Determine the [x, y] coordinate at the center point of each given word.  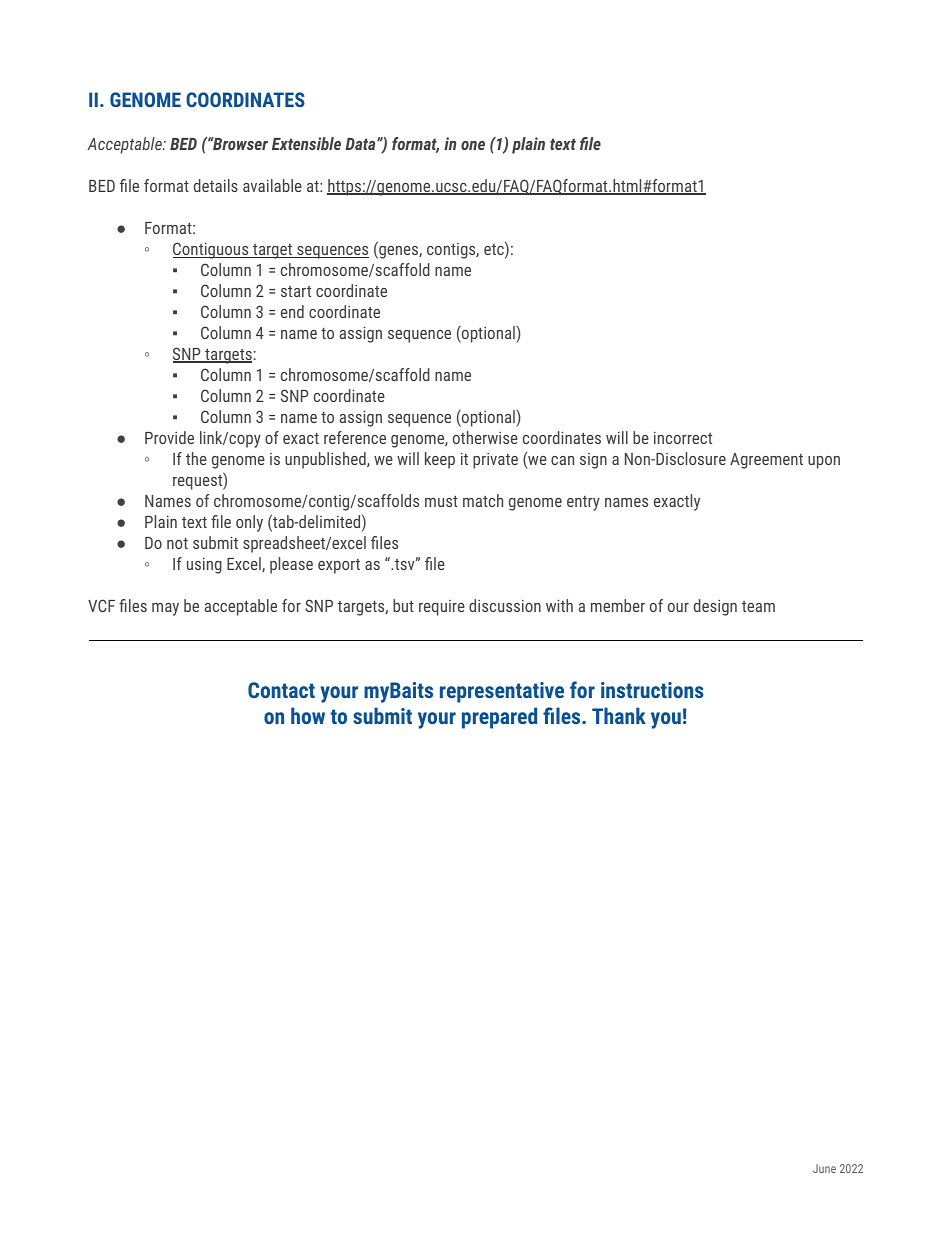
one [473, 145]
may [165, 609]
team [758, 606]
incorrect [683, 438]
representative [502, 692]
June [824, 1168]
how [308, 715]
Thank [619, 715]
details [216, 185]
